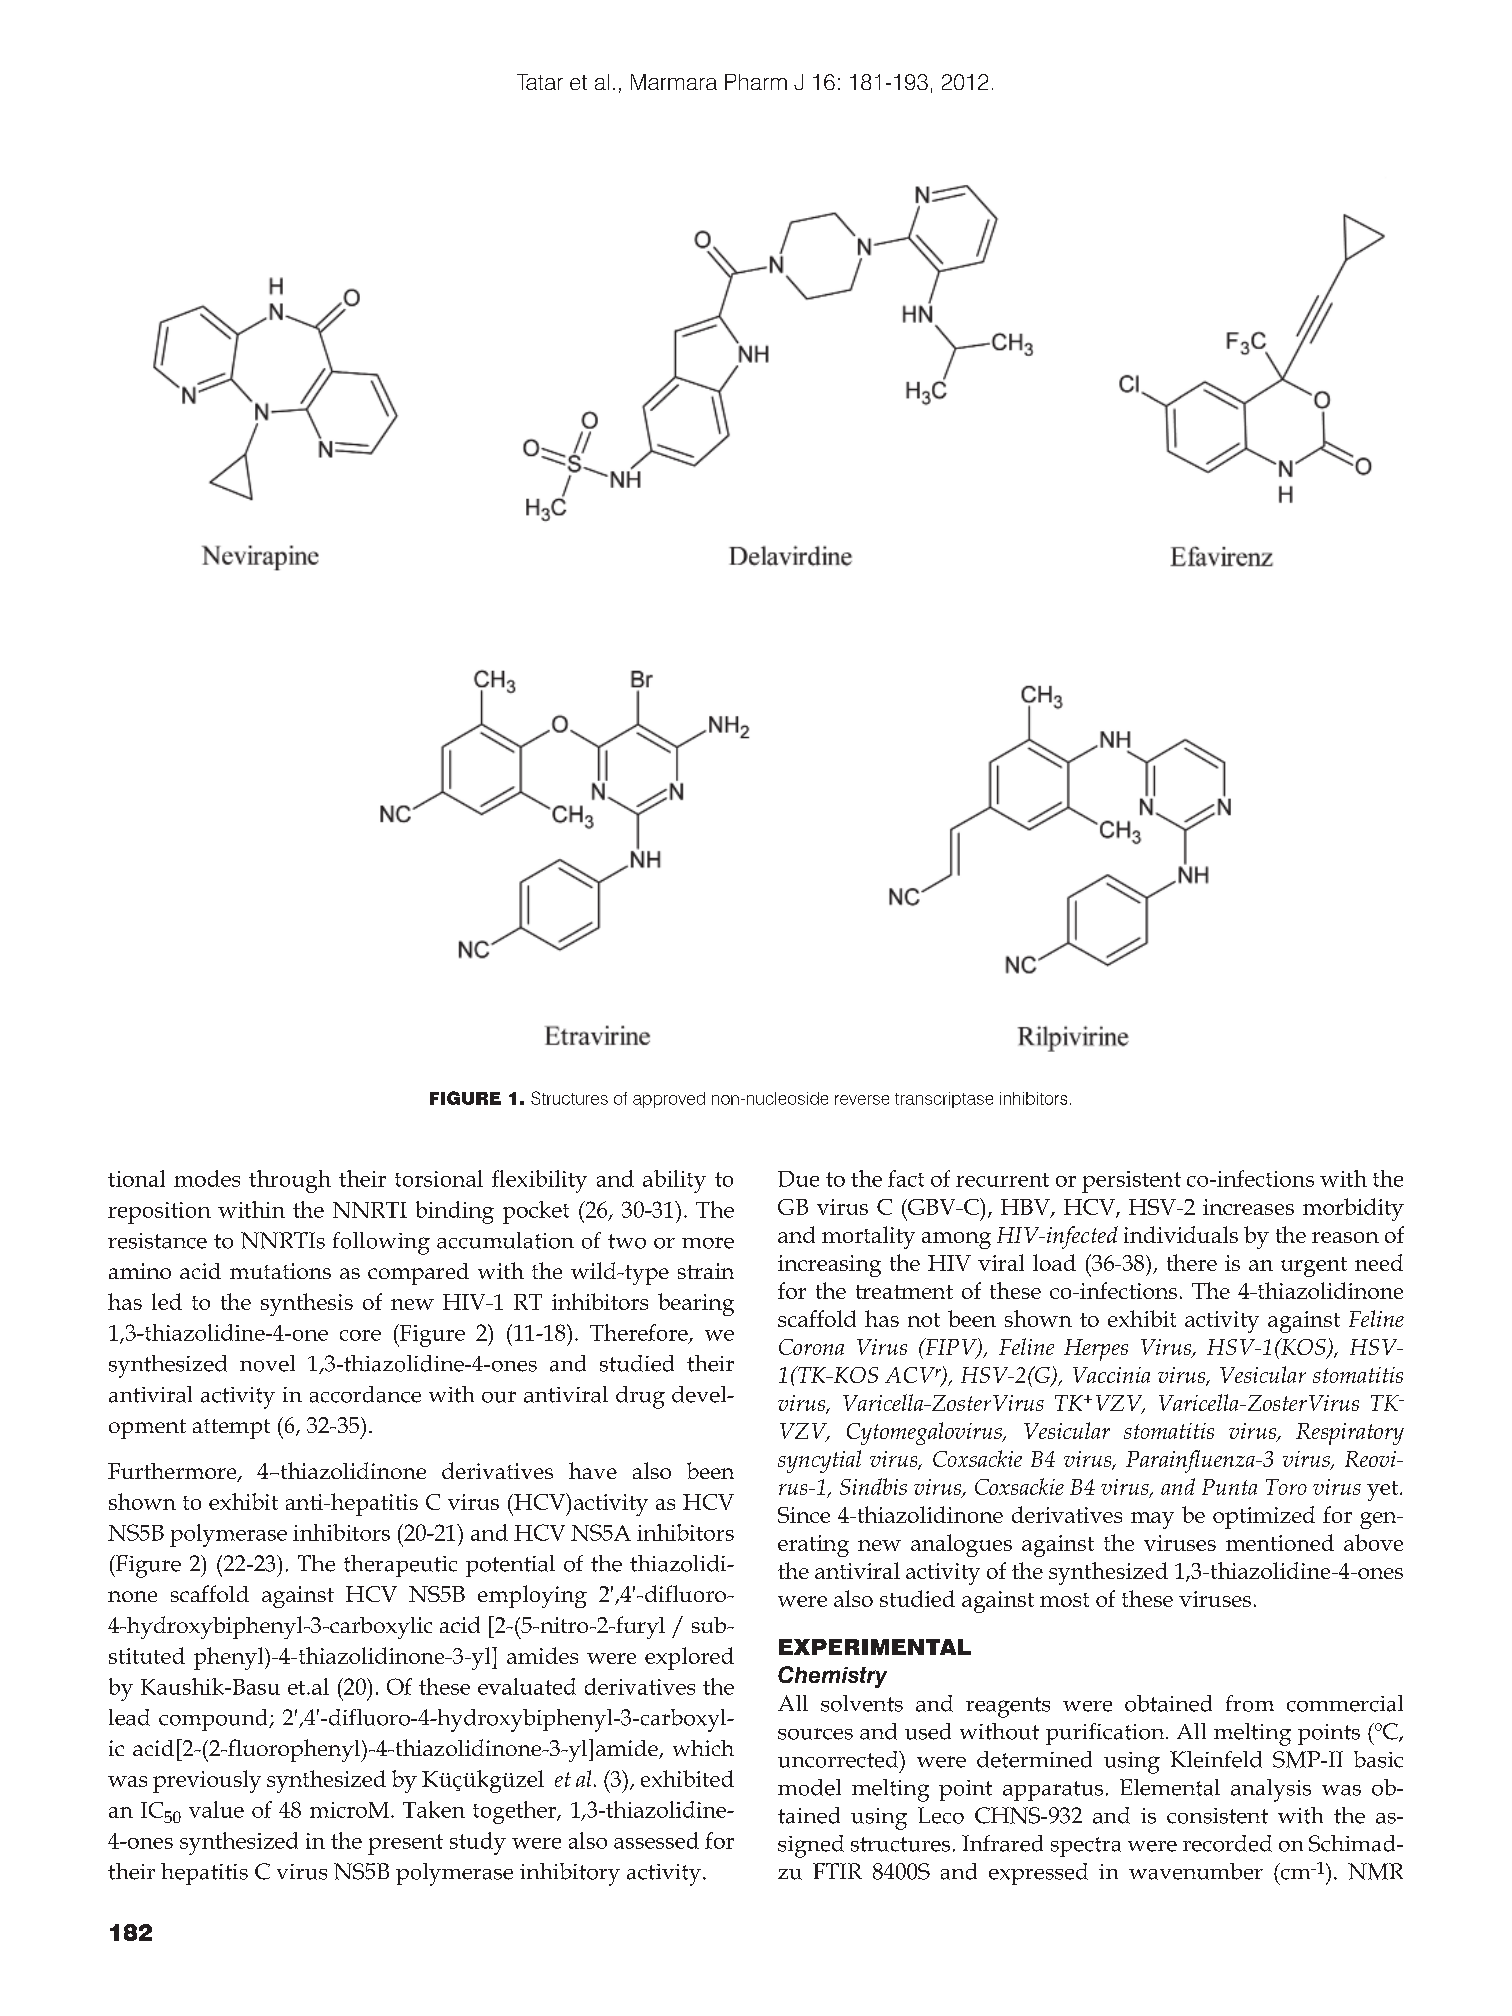  Describe the element at coordinates (669, 1100) in the screenshot. I see `approved` at that location.
